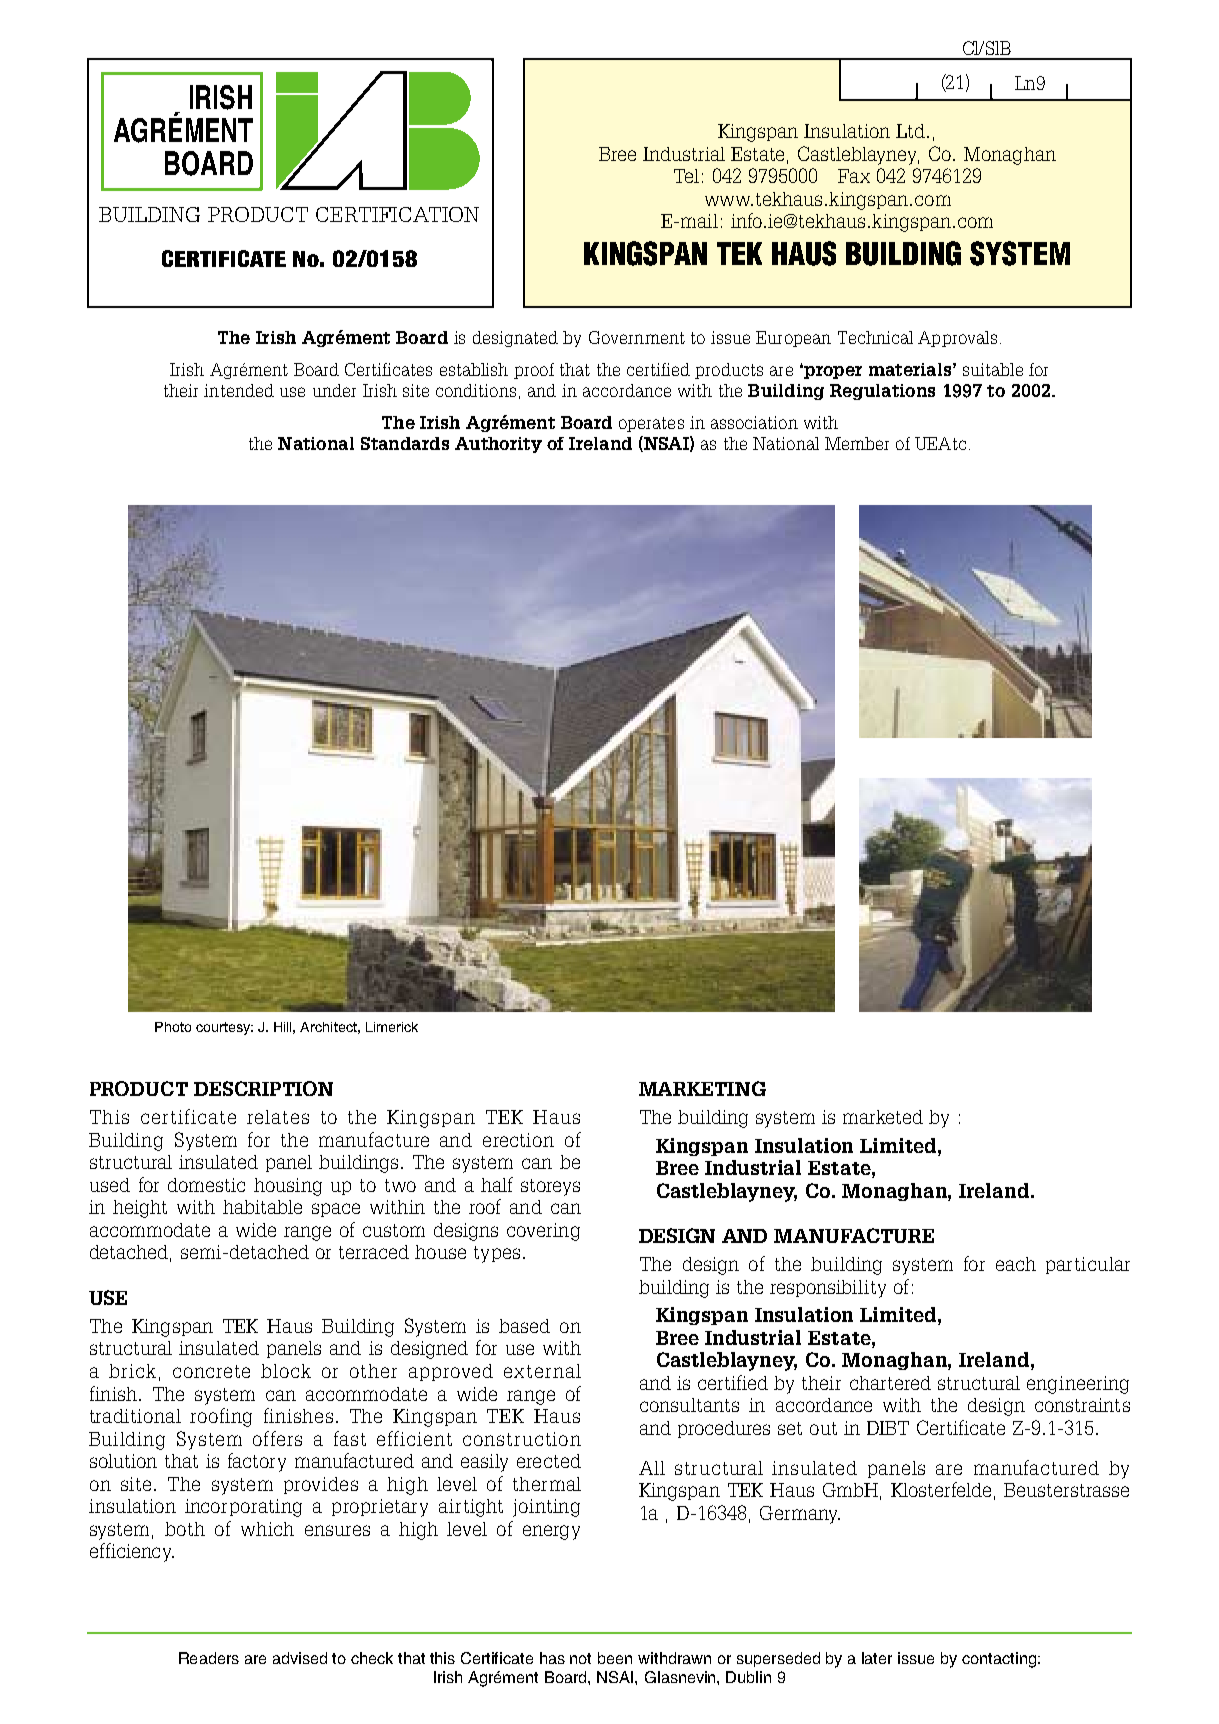  I want to click on CERTIFICATION, so click(397, 214).
